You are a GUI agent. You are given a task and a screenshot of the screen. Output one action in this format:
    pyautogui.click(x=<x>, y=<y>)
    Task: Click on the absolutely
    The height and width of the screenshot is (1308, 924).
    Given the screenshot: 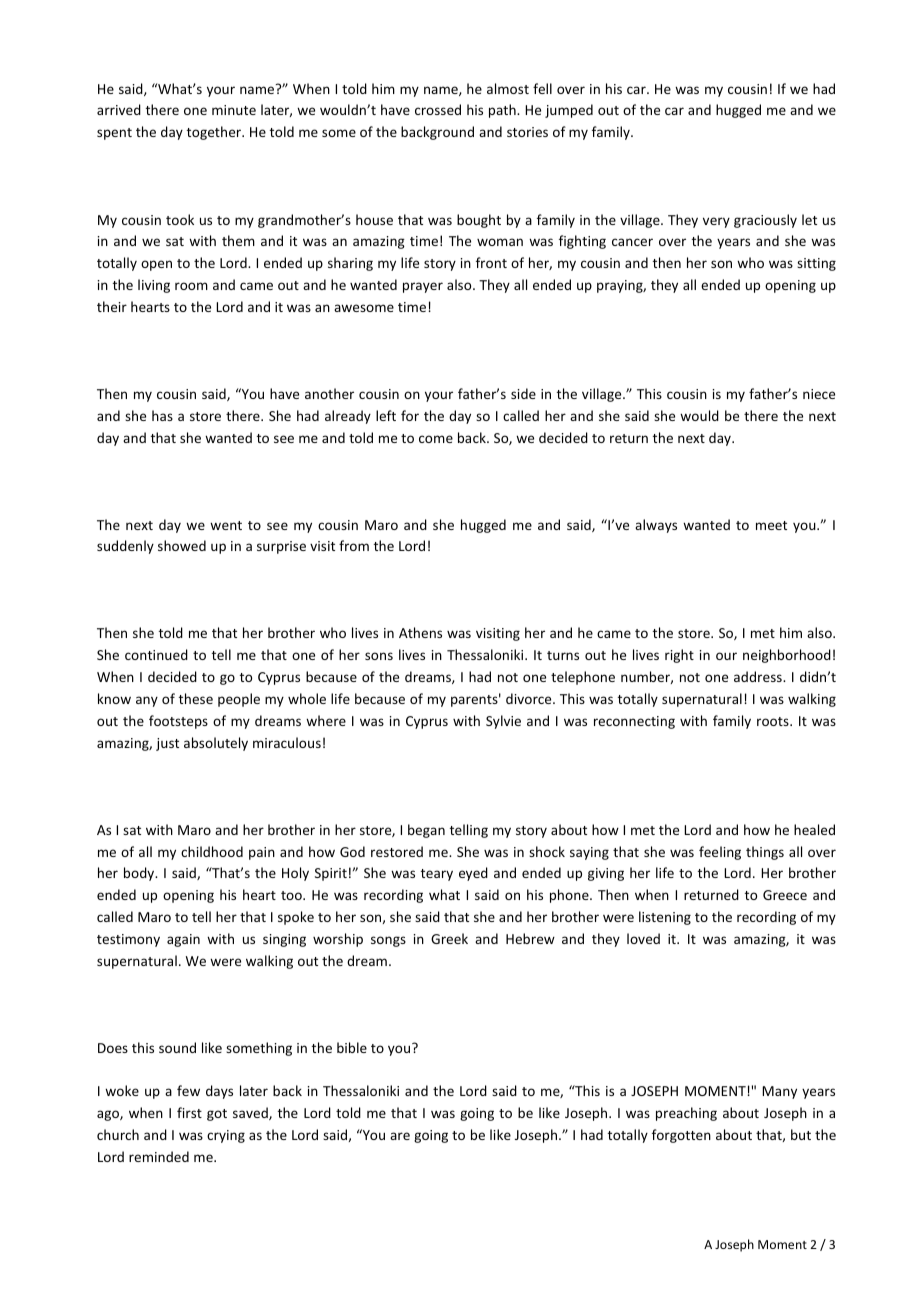 What is the action you would take?
    pyautogui.click(x=216, y=744)
